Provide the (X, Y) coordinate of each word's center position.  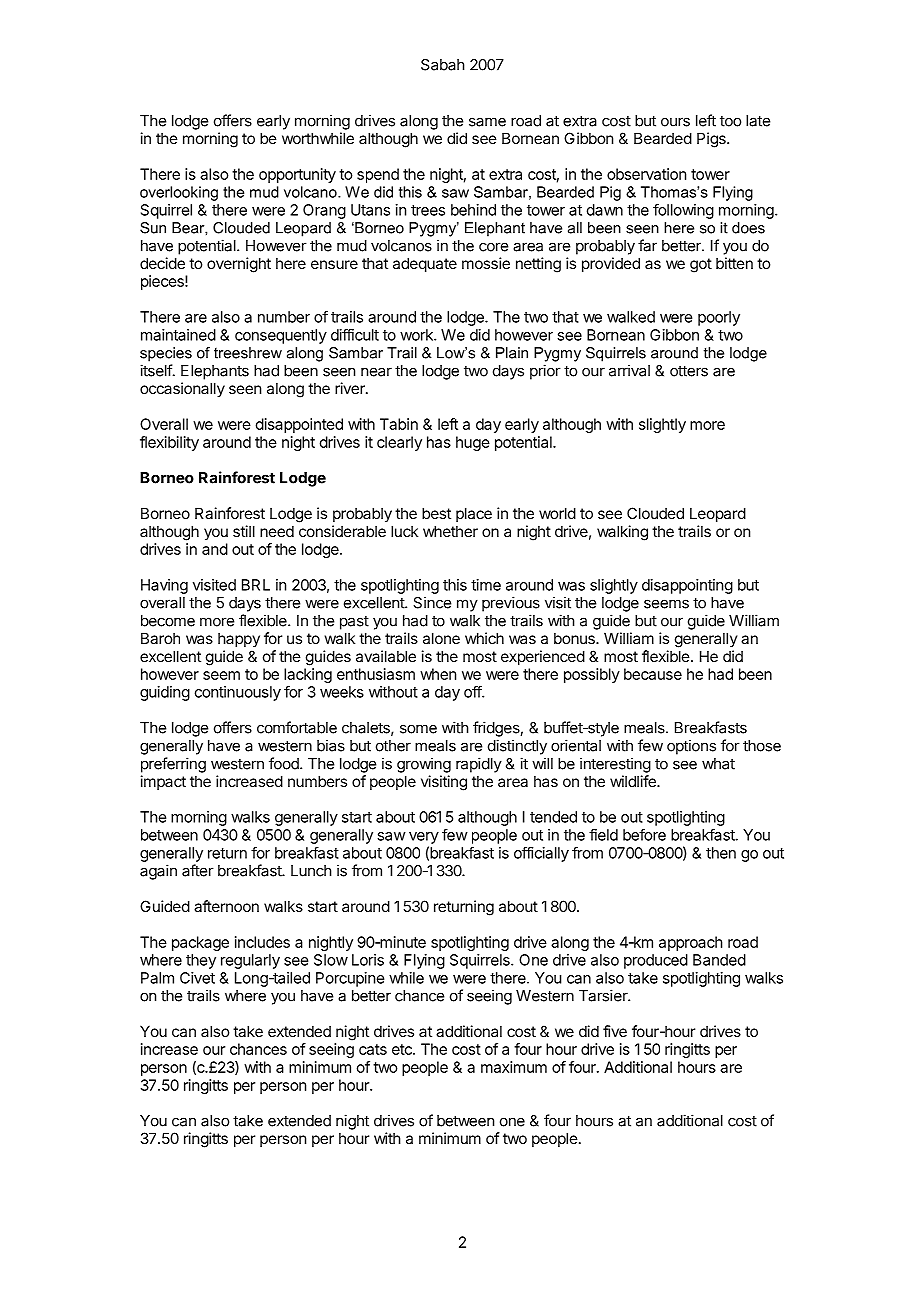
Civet (197, 978)
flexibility (169, 443)
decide (162, 263)
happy (239, 639)
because (653, 674)
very (424, 838)
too (730, 121)
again (158, 872)
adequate (425, 264)
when (438, 674)
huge (473, 443)
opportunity (297, 175)
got (701, 265)
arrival (629, 370)
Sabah (443, 65)
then (721, 853)
